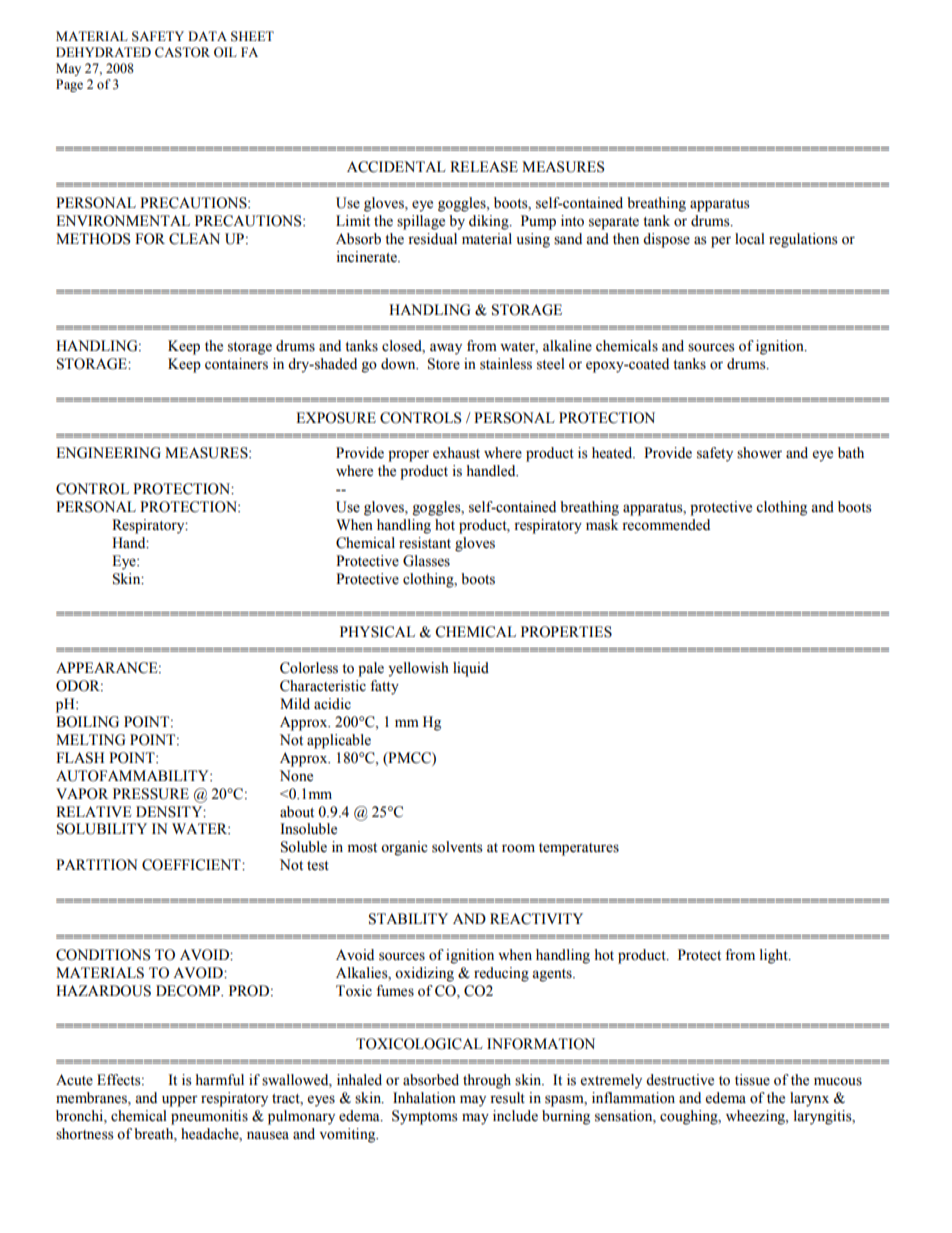 This page has height=1233, width=952. Describe the element at coordinates (456, 453) in the page. I see `exhaust` at that location.
